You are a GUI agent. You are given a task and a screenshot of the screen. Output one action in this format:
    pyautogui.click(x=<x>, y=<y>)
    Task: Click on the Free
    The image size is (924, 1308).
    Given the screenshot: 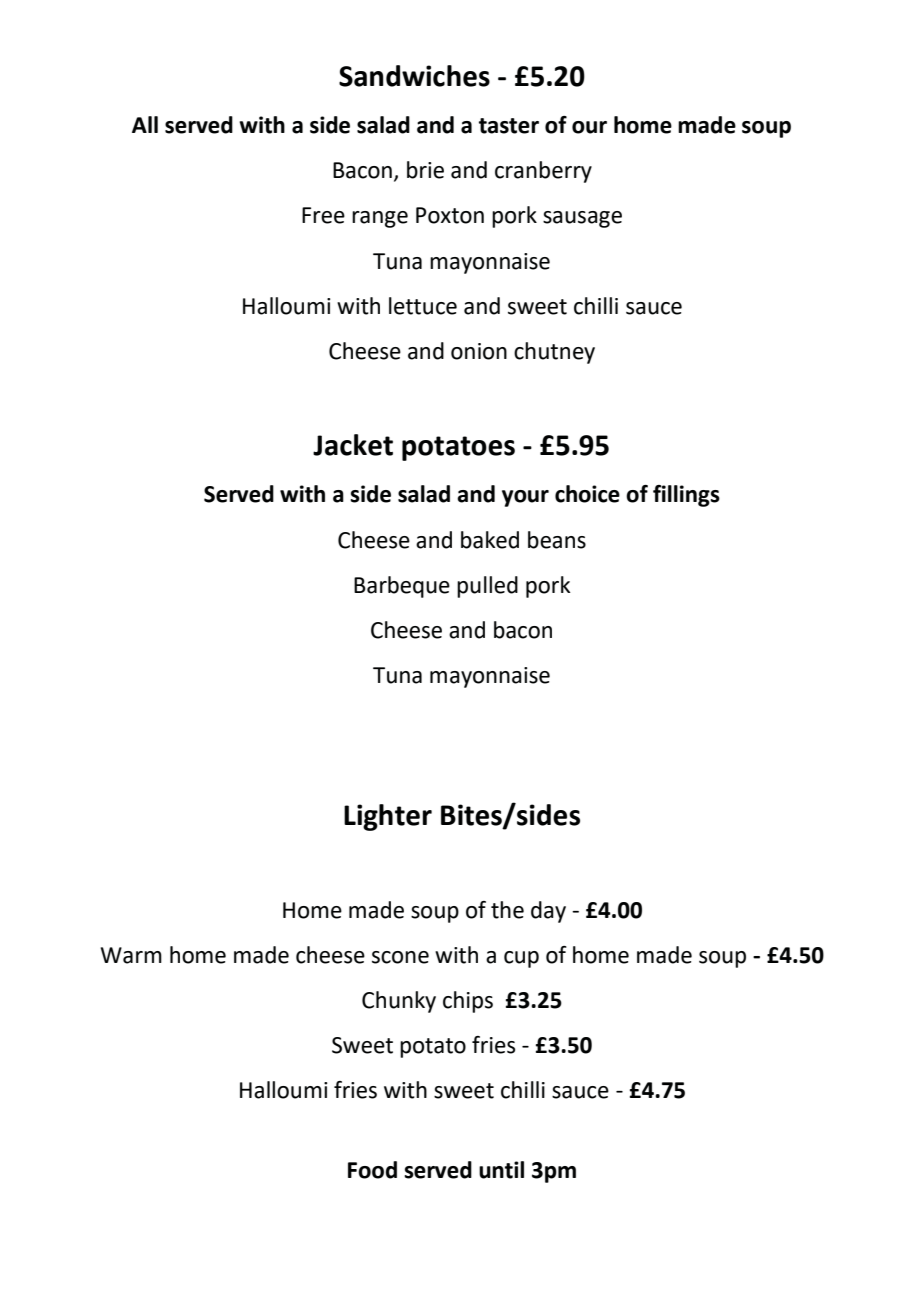 What is the action you would take?
    pyautogui.click(x=323, y=215)
